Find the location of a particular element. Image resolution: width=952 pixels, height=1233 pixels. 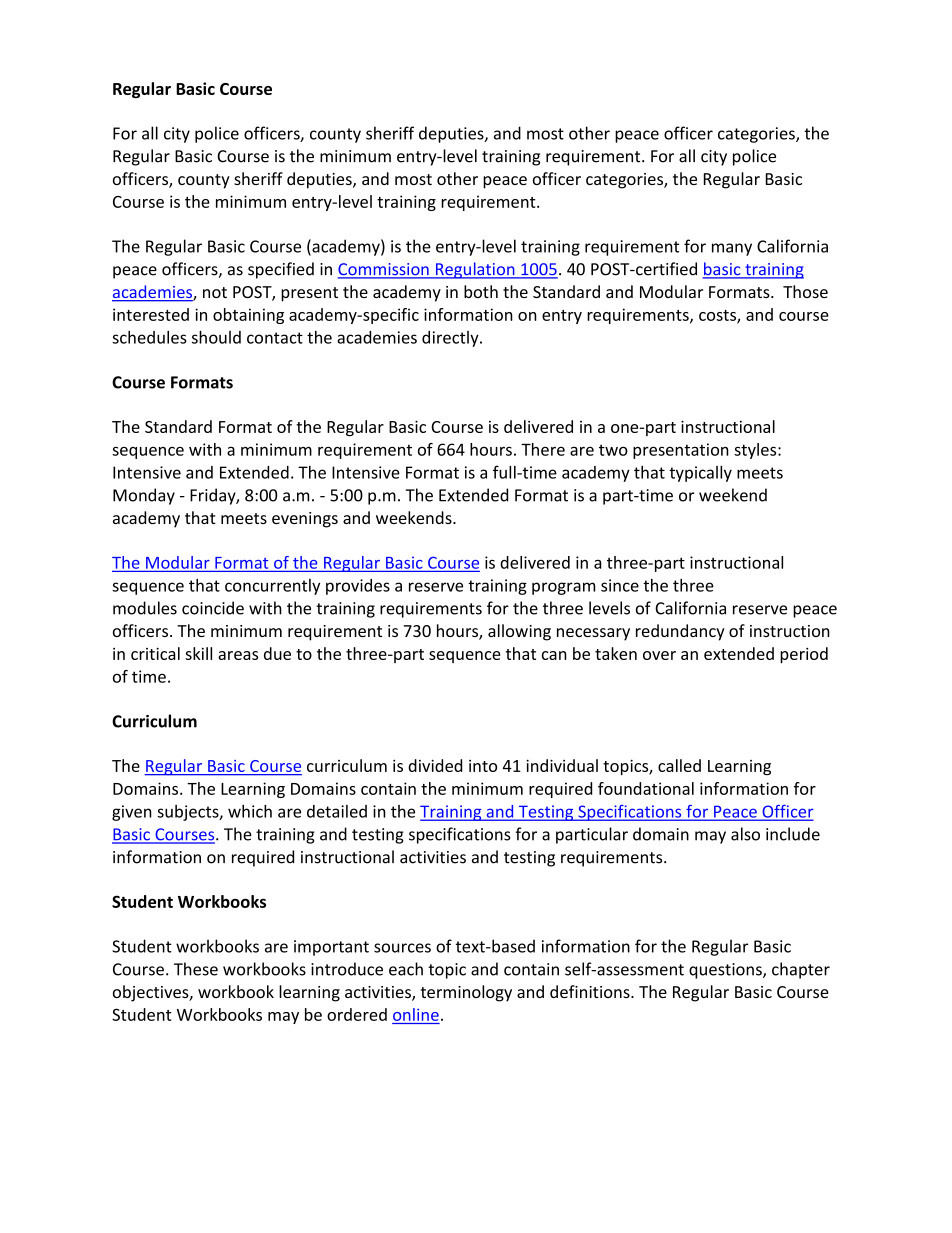

many is located at coordinates (732, 249).
